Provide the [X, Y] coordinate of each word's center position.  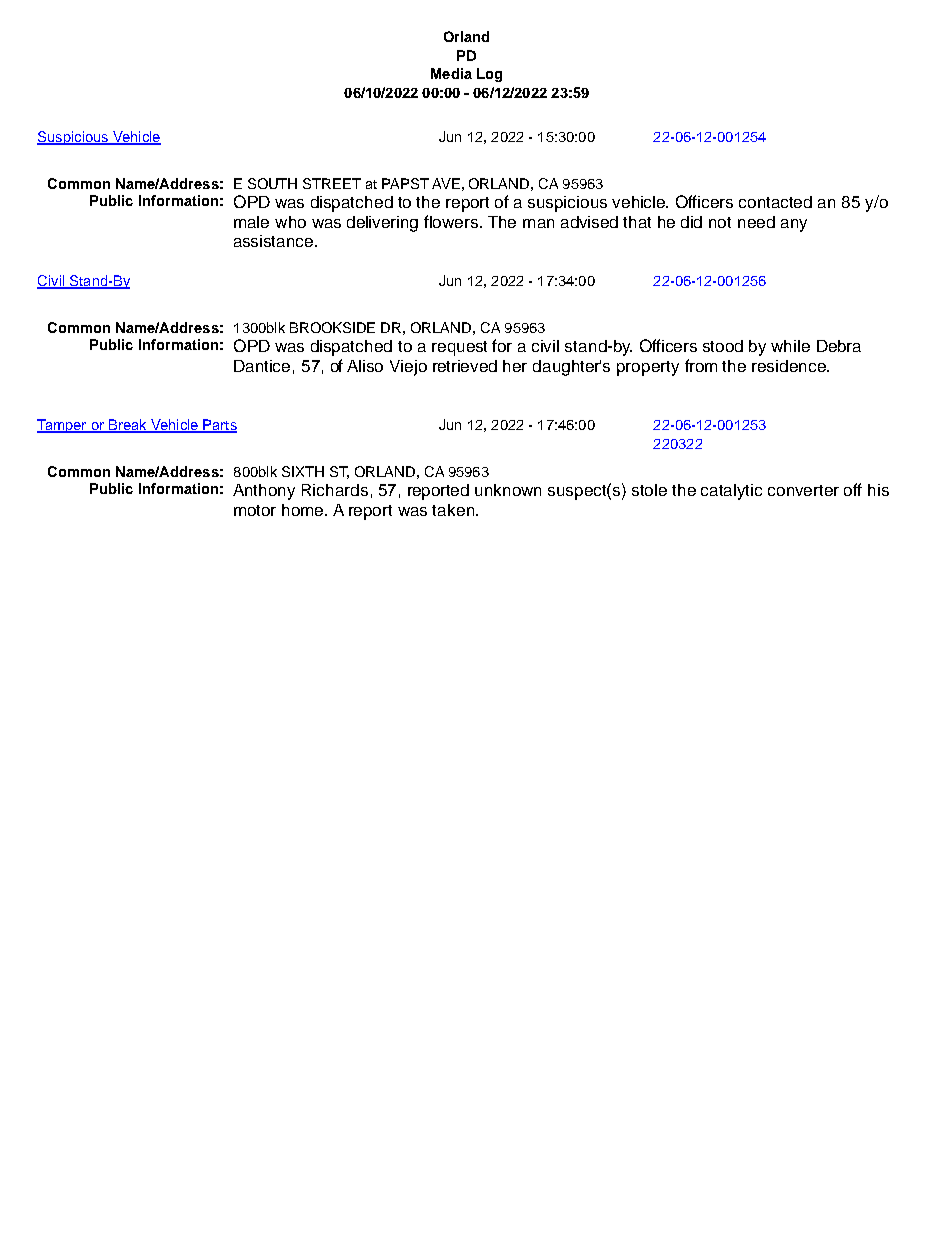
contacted [775, 202]
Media [451, 73]
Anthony [264, 492]
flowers [452, 221]
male [251, 222]
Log [489, 75]
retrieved [465, 366]
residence [790, 366]
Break [127, 426]
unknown [508, 490]
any [794, 225]
